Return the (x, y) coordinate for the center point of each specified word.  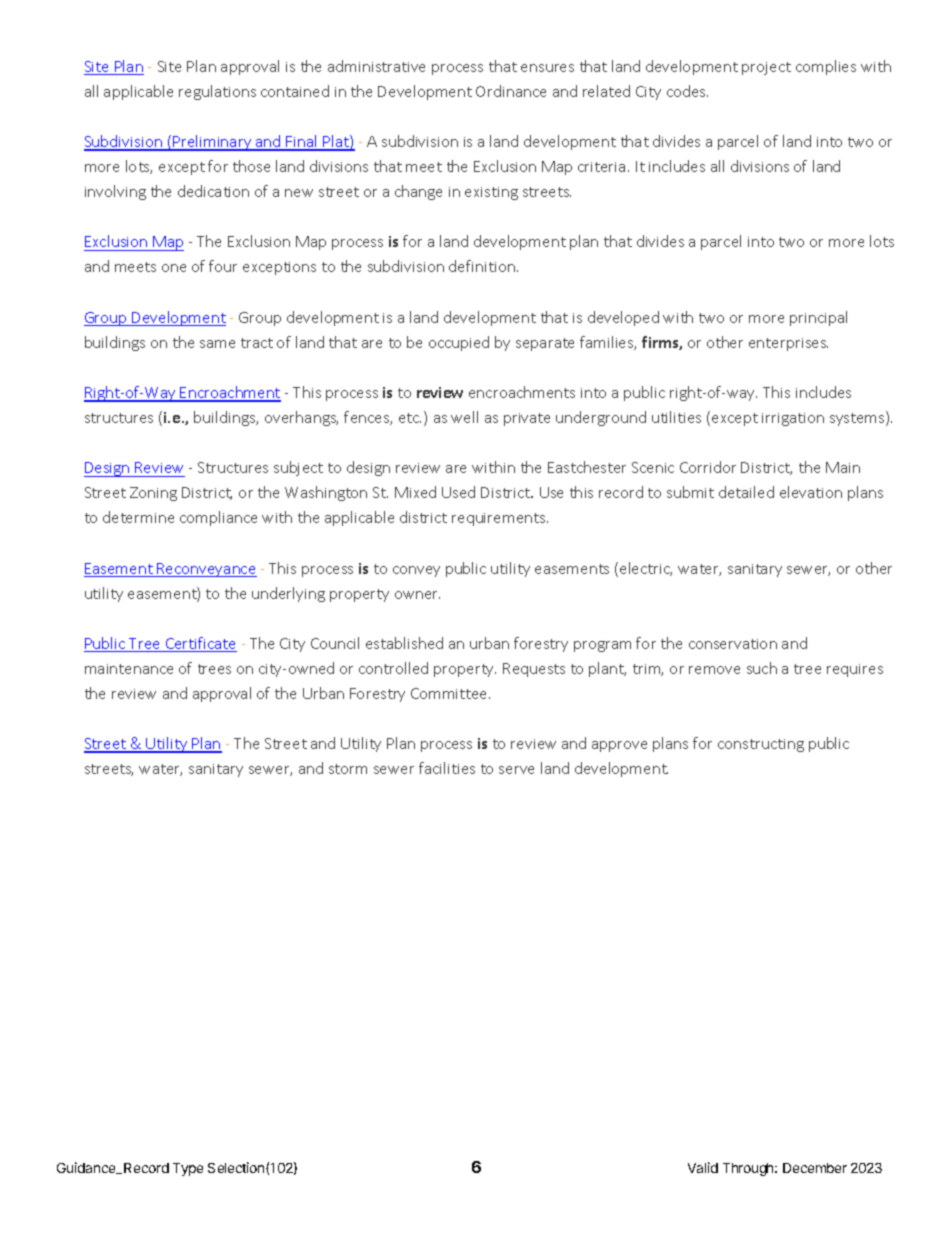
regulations (217, 92)
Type (188, 1169)
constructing (761, 745)
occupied (459, 343)
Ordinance (511, 91)
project (766, 68)
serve (516, 770)
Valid (703, 1167)
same (217, 344)
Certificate (200, 644)
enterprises (788, 344)
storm (348, 769)
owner (417, 595)
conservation (733, 644)
